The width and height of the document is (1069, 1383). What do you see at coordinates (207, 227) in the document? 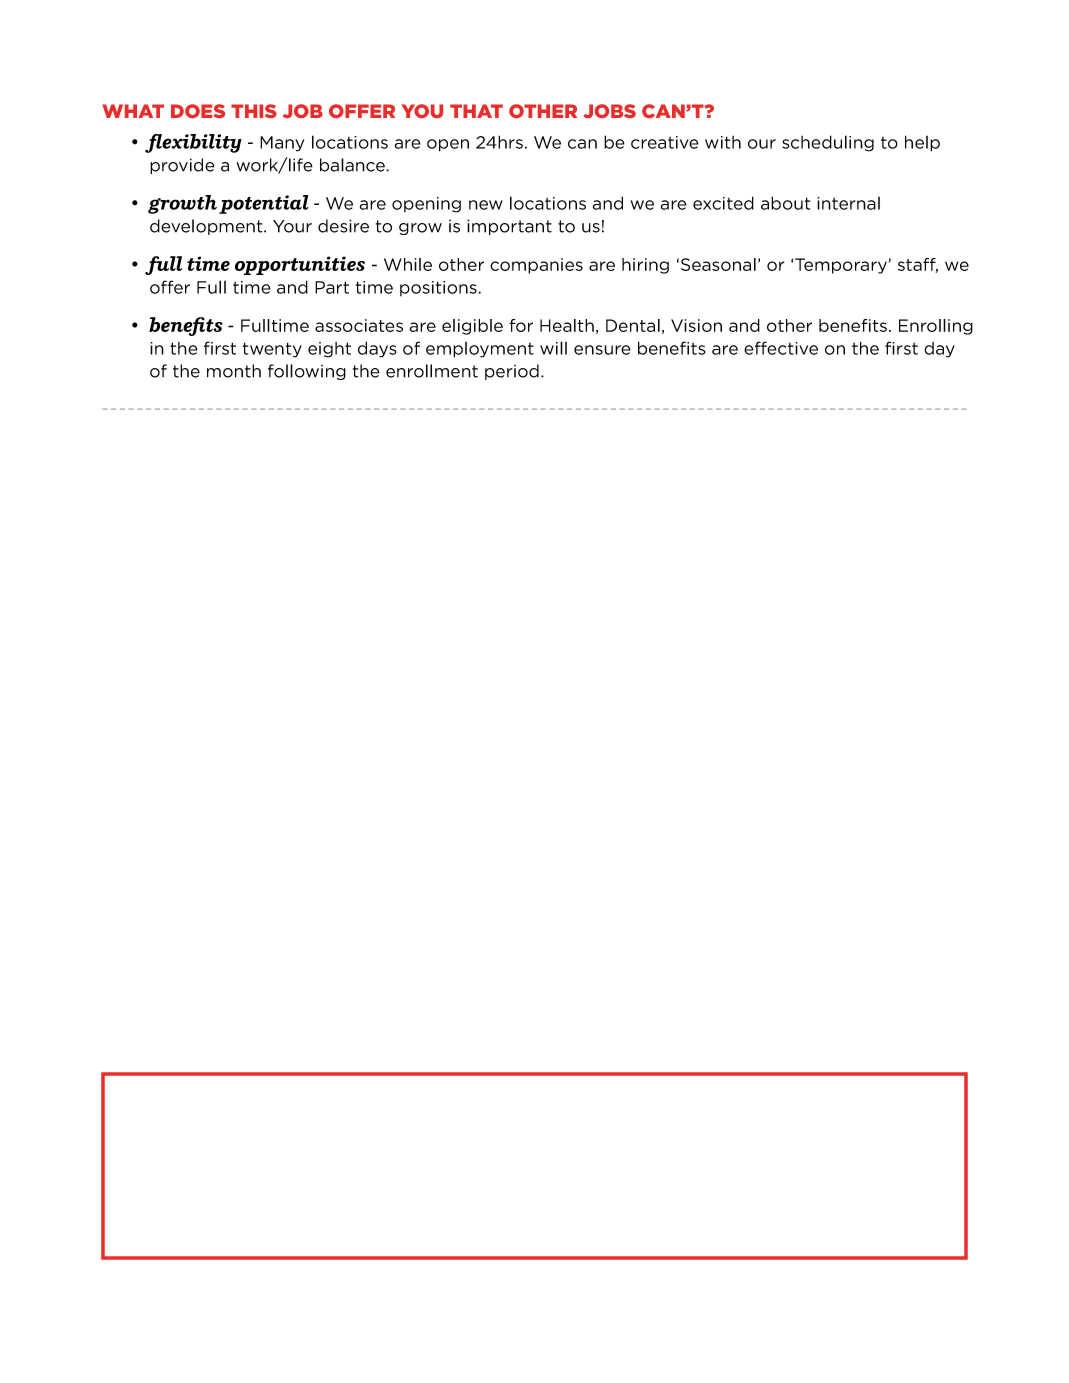
I see `development` at bounding box center [207, 227].
